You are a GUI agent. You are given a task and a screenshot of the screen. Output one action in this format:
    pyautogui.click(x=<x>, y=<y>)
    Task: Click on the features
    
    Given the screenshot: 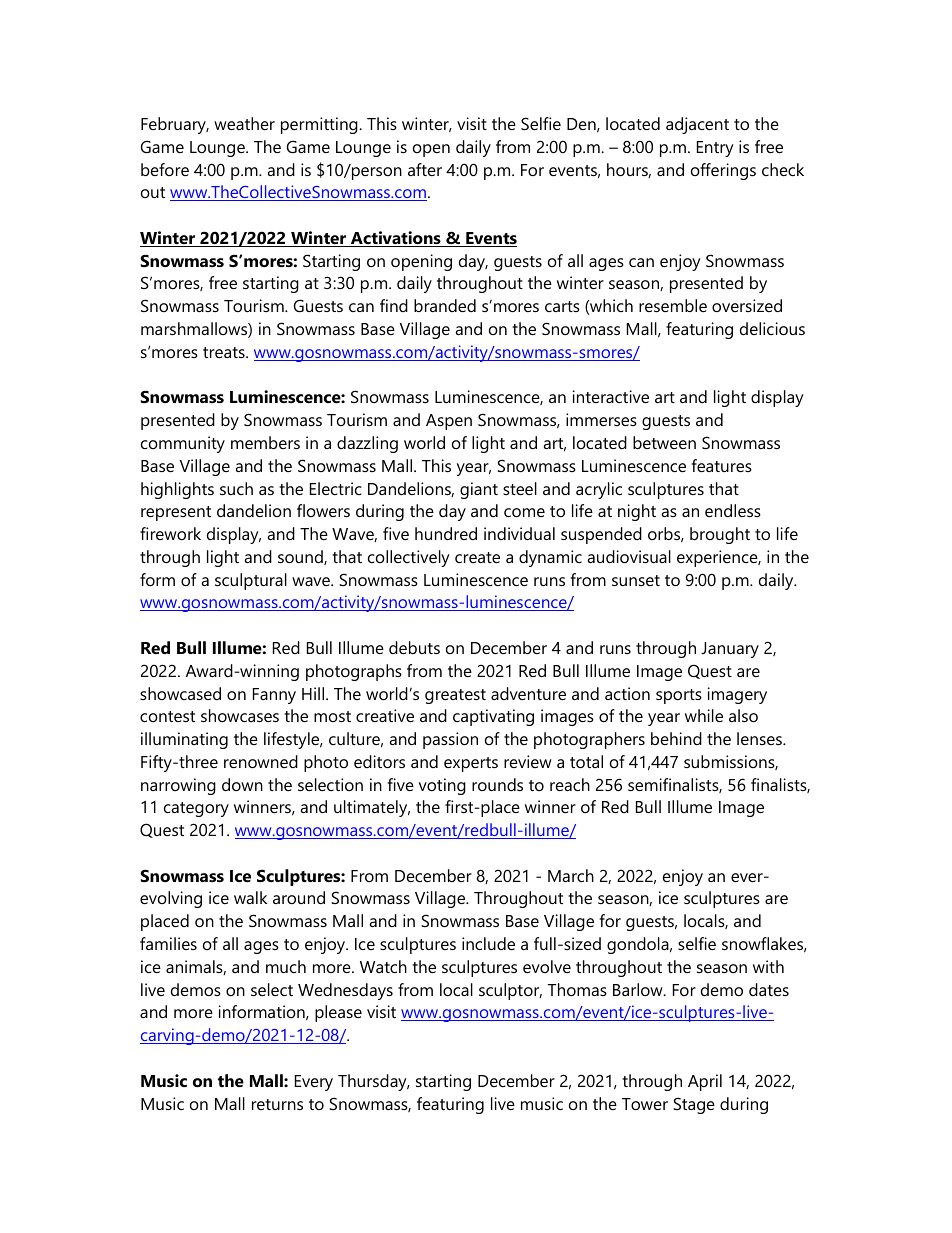 What is the action you would take?
    pyautogui.click(x=722, y=465)
